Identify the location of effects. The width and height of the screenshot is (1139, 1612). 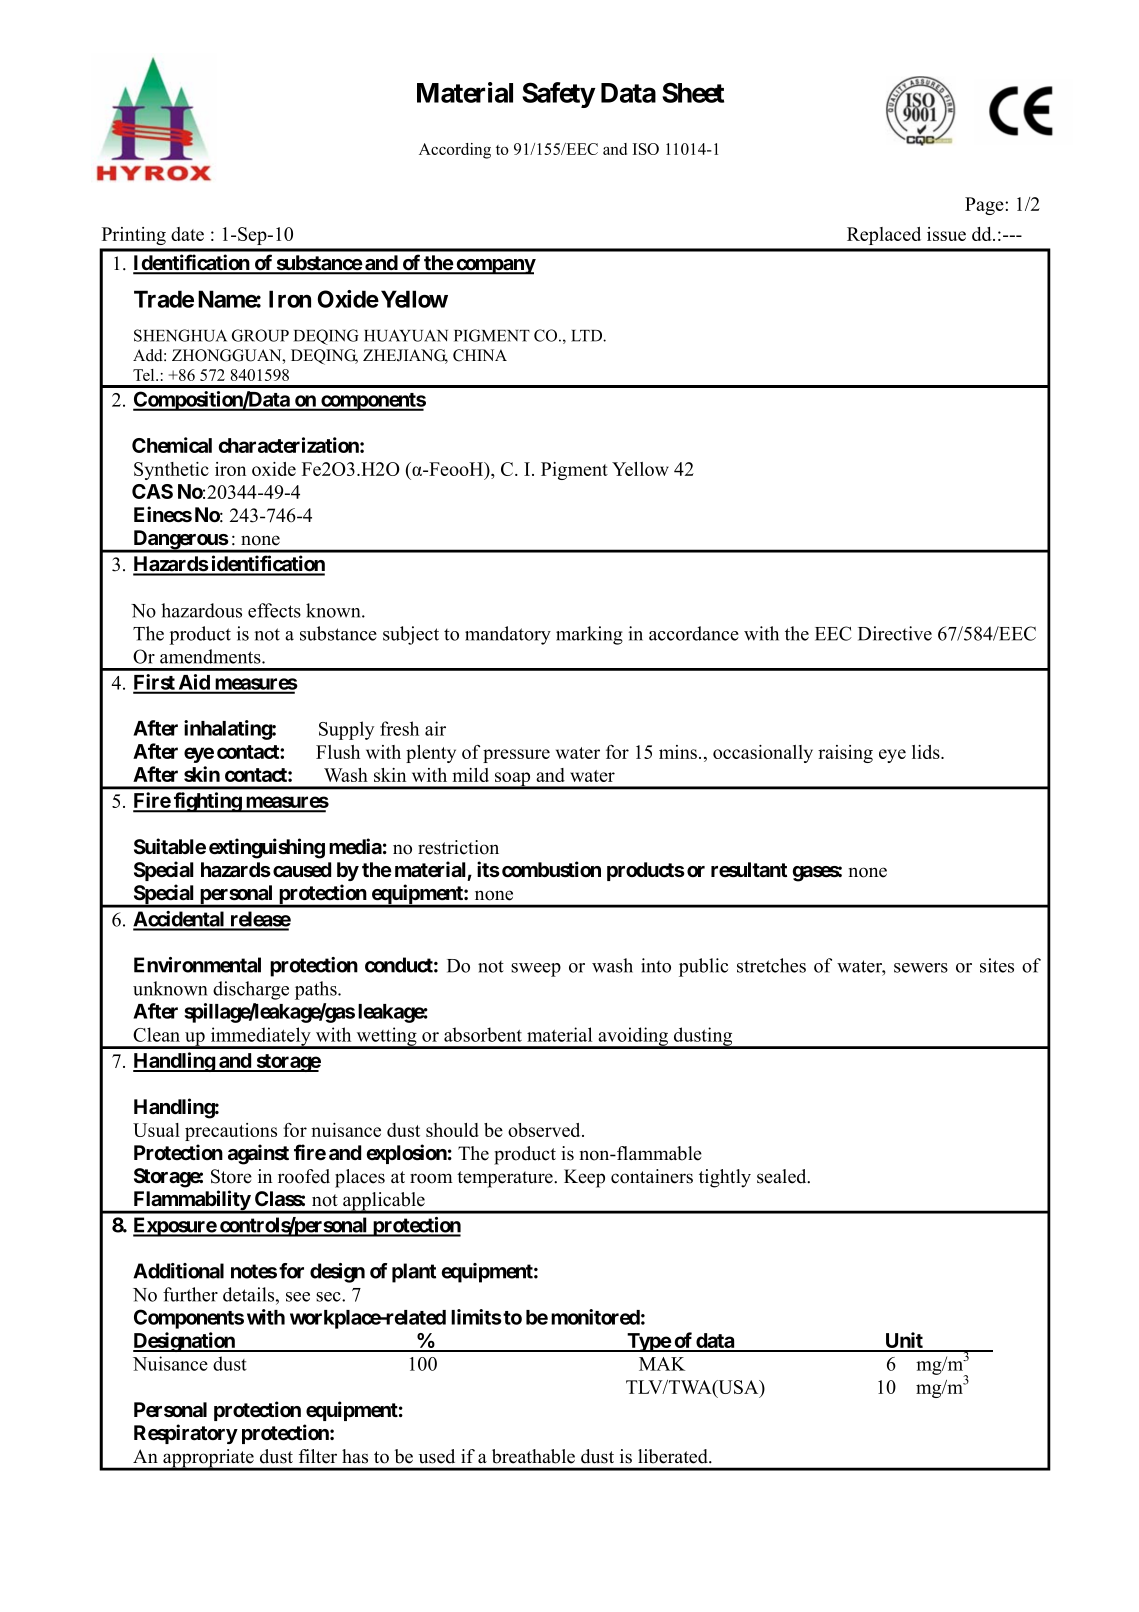
(274, 610).
